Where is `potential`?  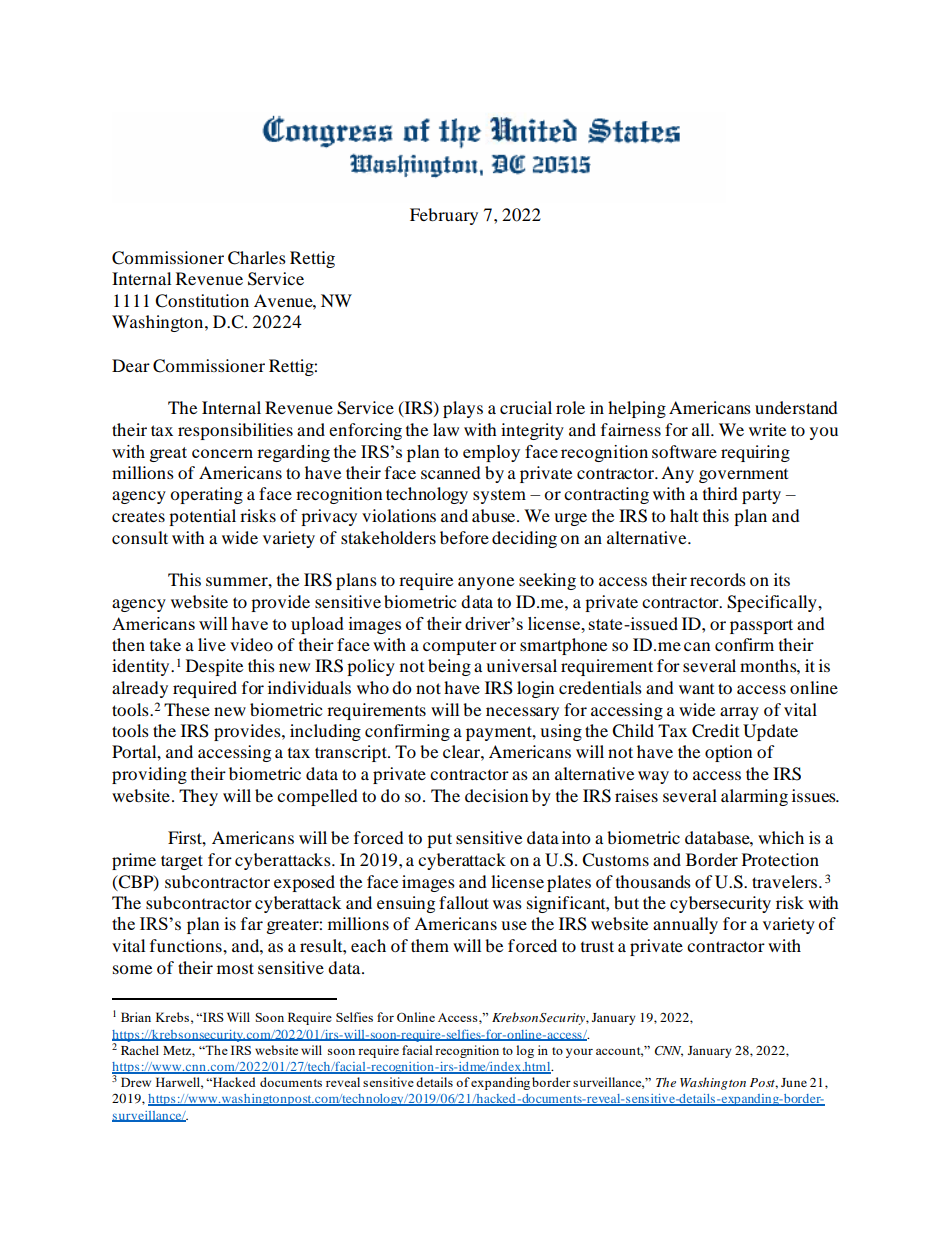
potential is located at coordinates (202, 517).
